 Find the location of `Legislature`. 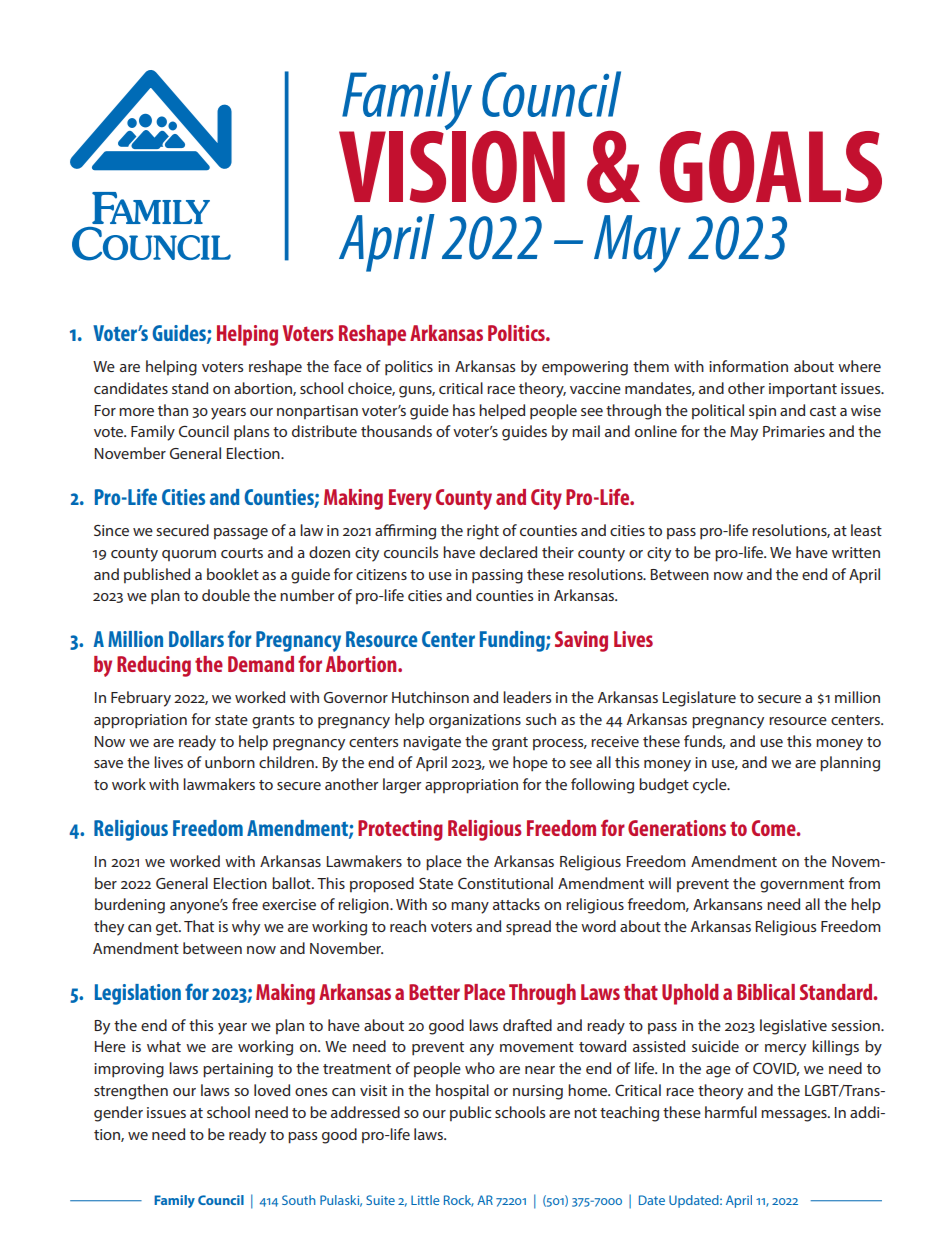

Legislature is located at coordinates (699, 699).
